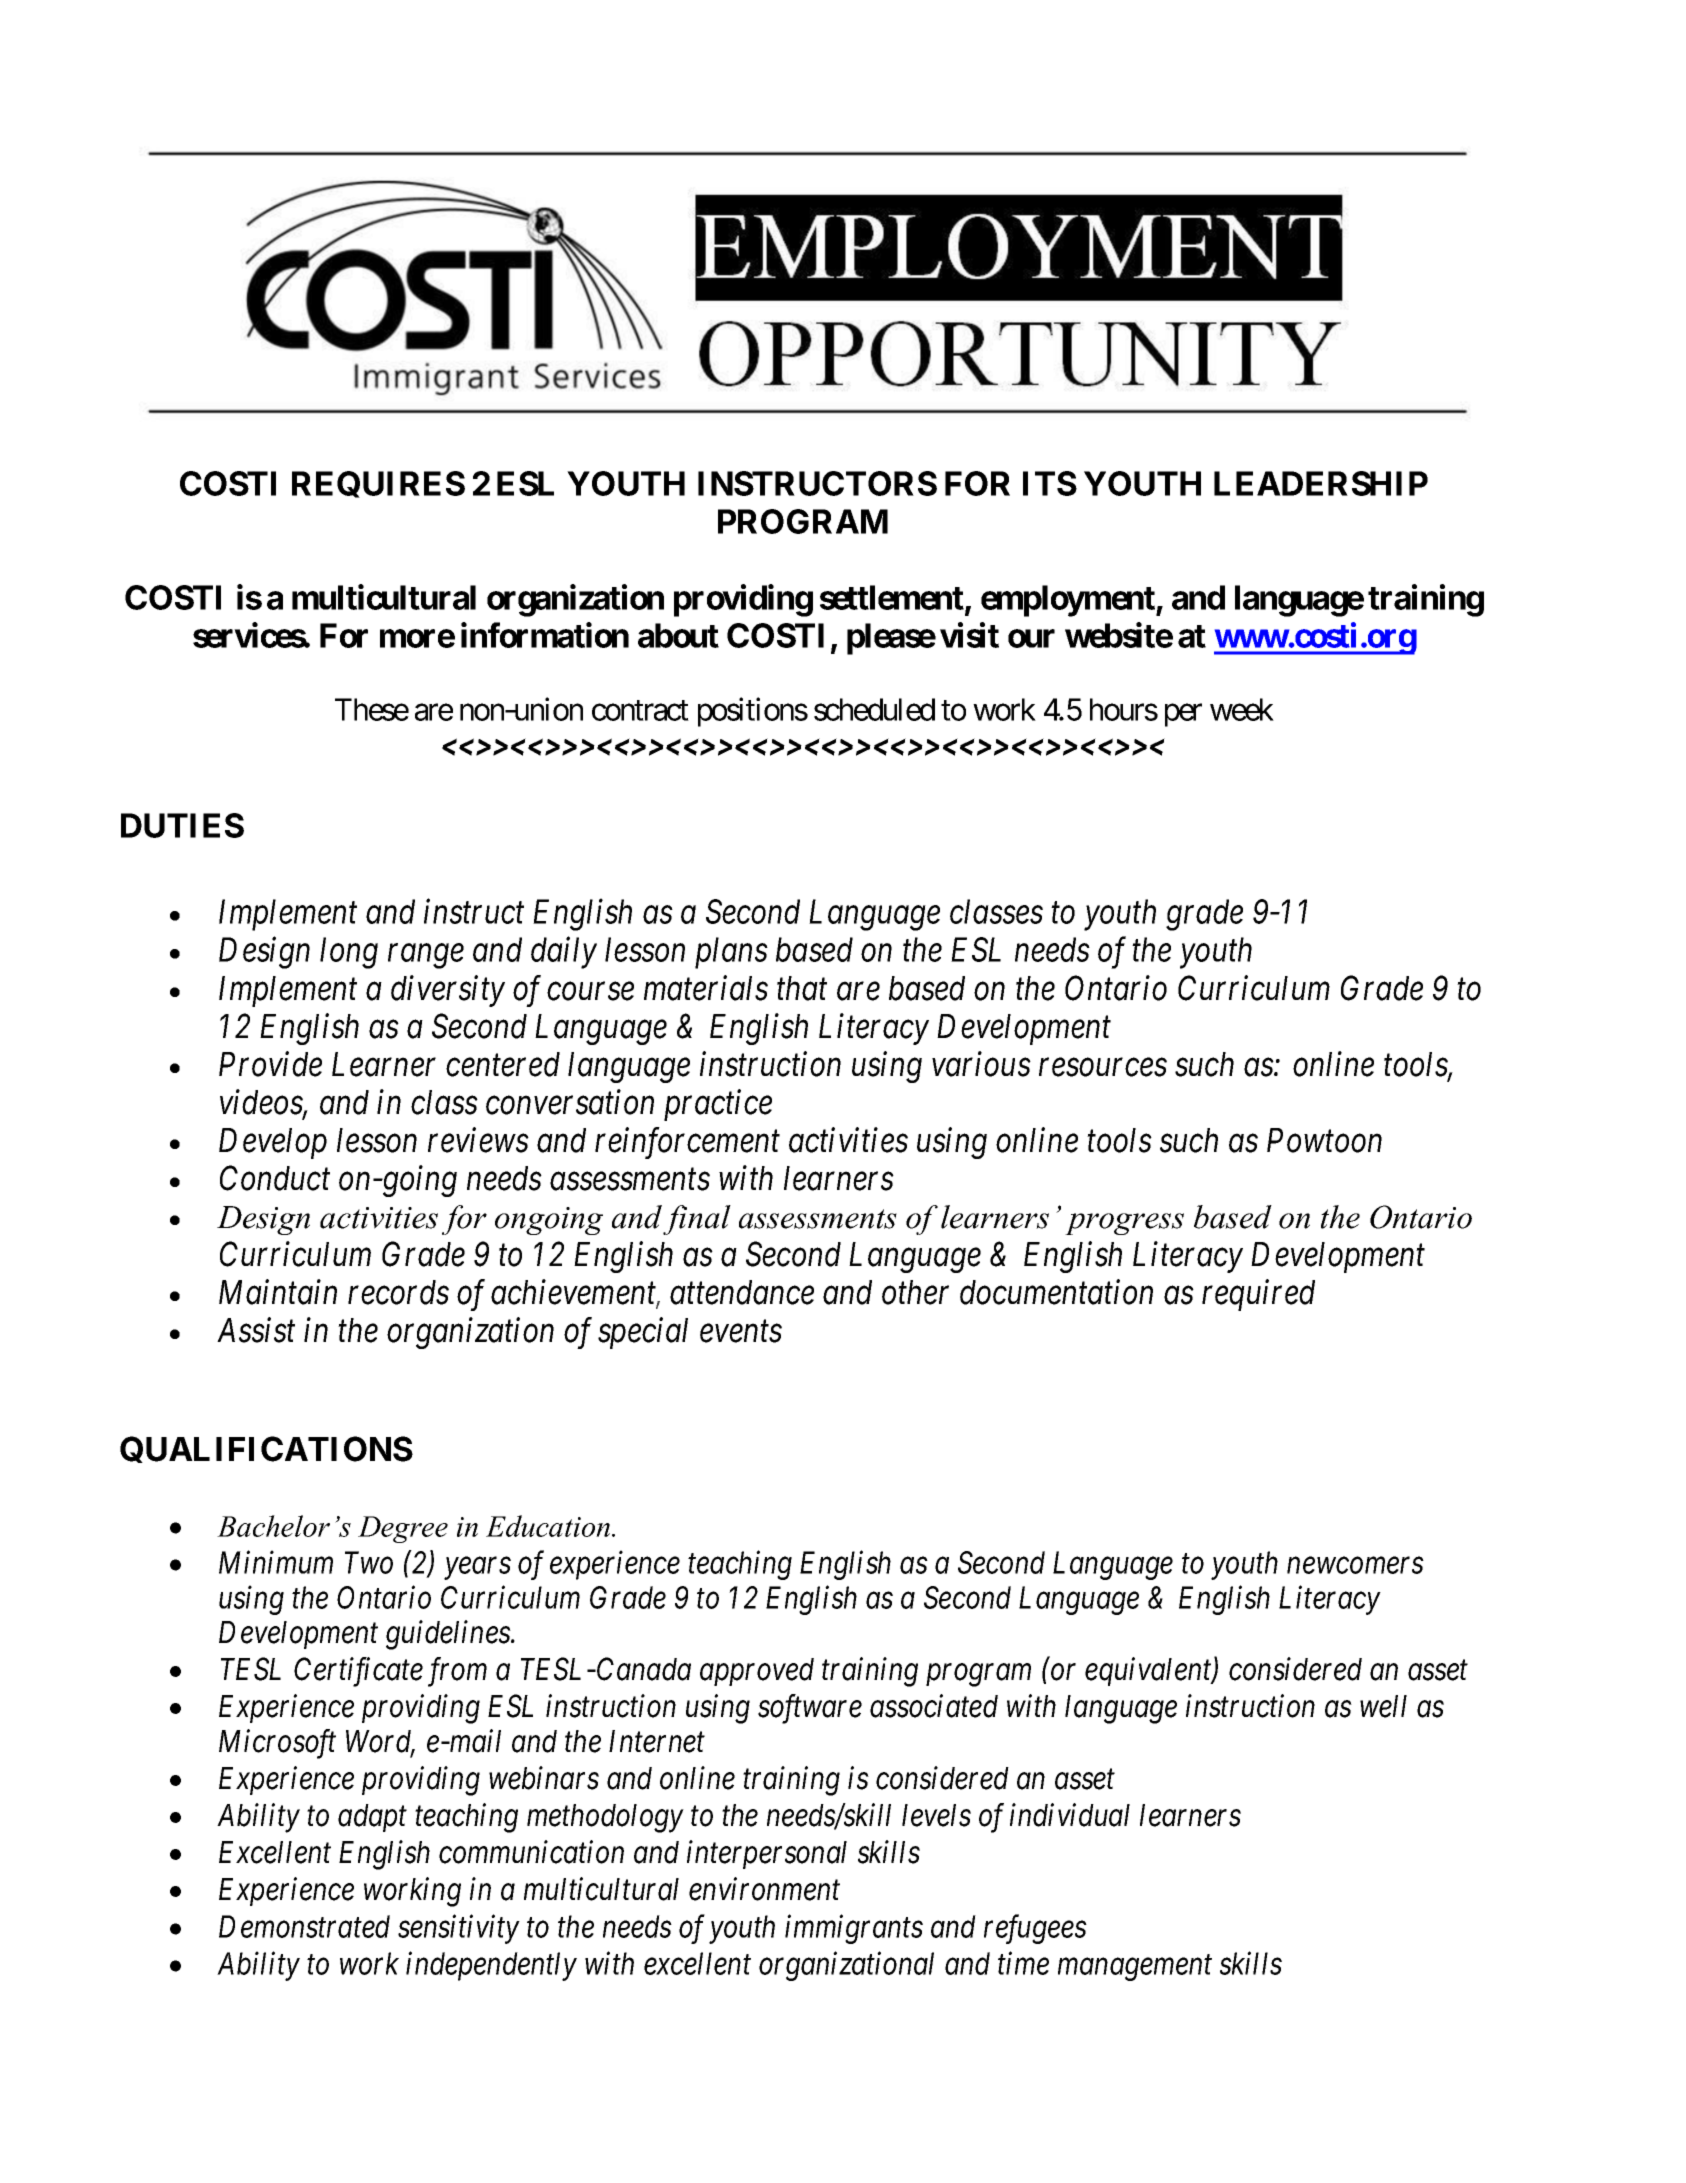 Image resolution: width=1686 pixels, height=2183 pixels. I want to click on LEADERSHIP, so click(1321, 483).
